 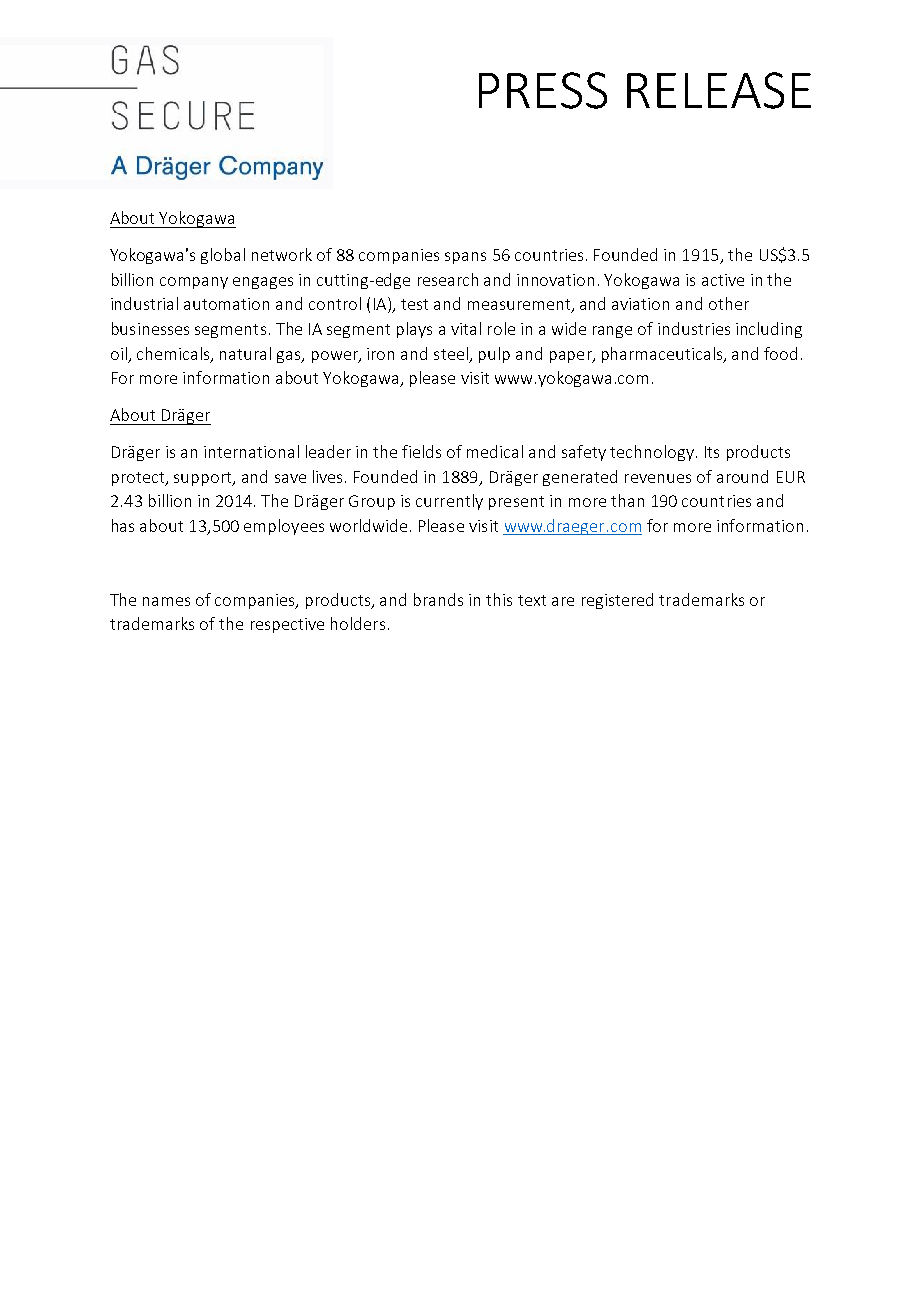 What do you see at coordinates (719, 90) in the screenshot?
I see `RELEASE` at bounding box center [719, 90].
